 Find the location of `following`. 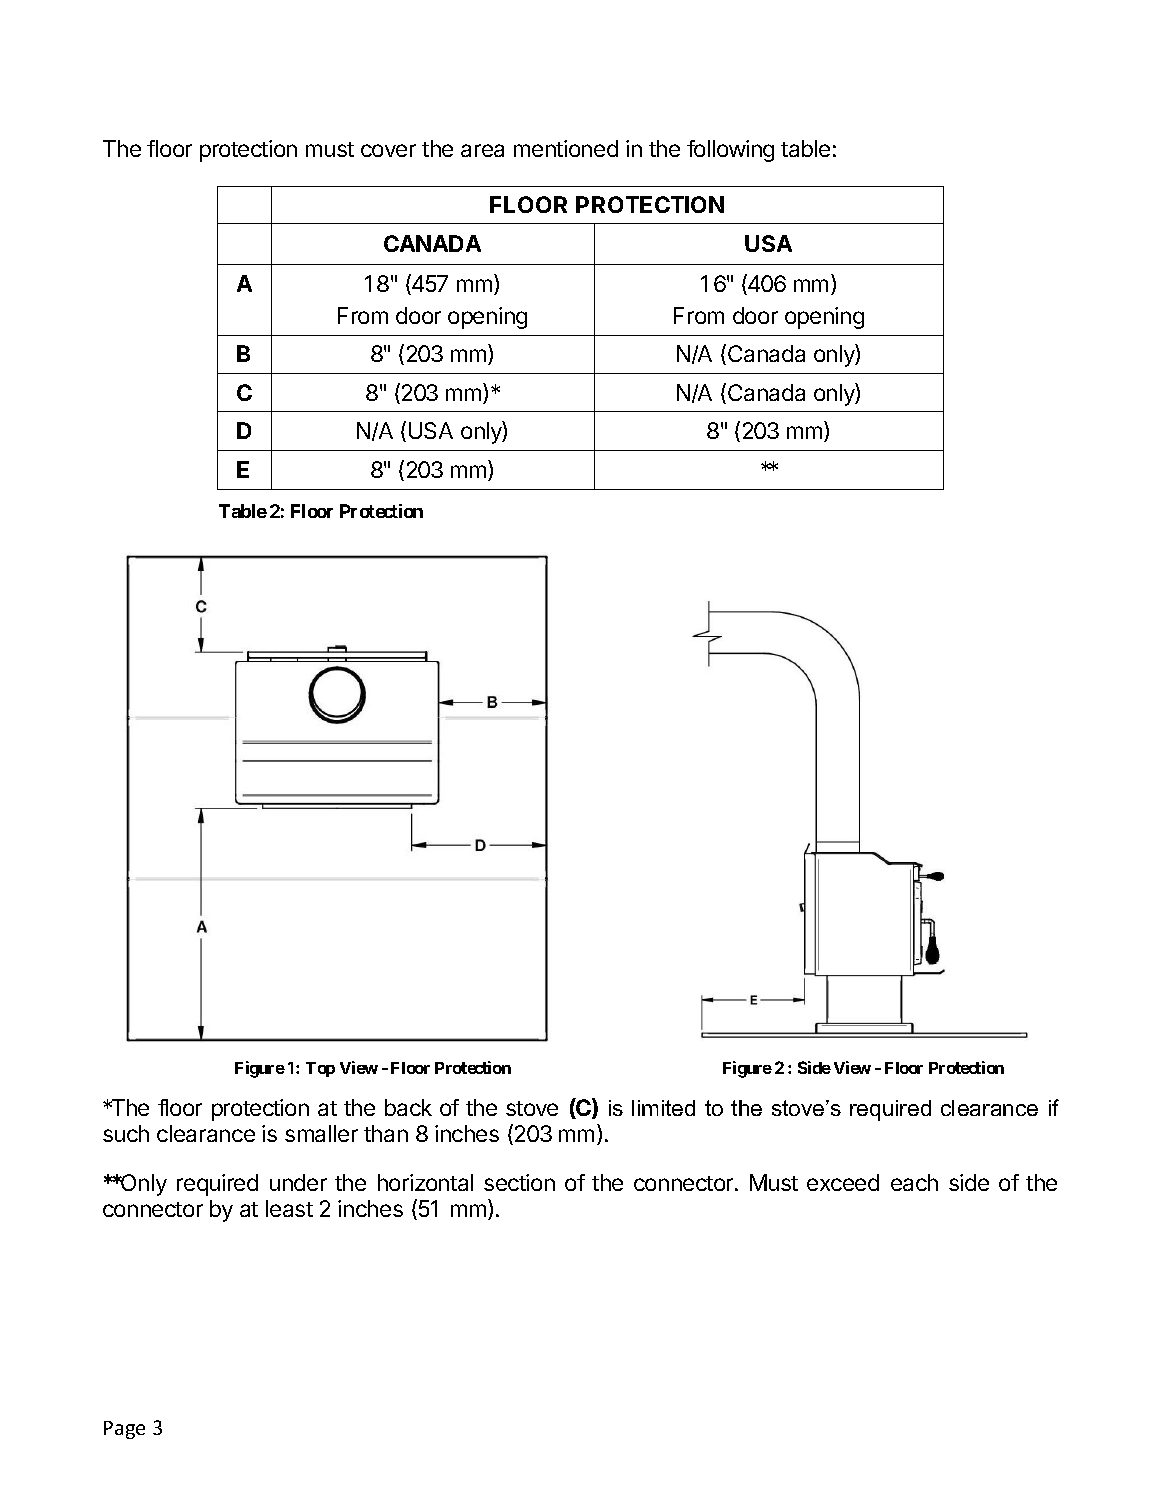

following is located at coordinates (730, 151).
